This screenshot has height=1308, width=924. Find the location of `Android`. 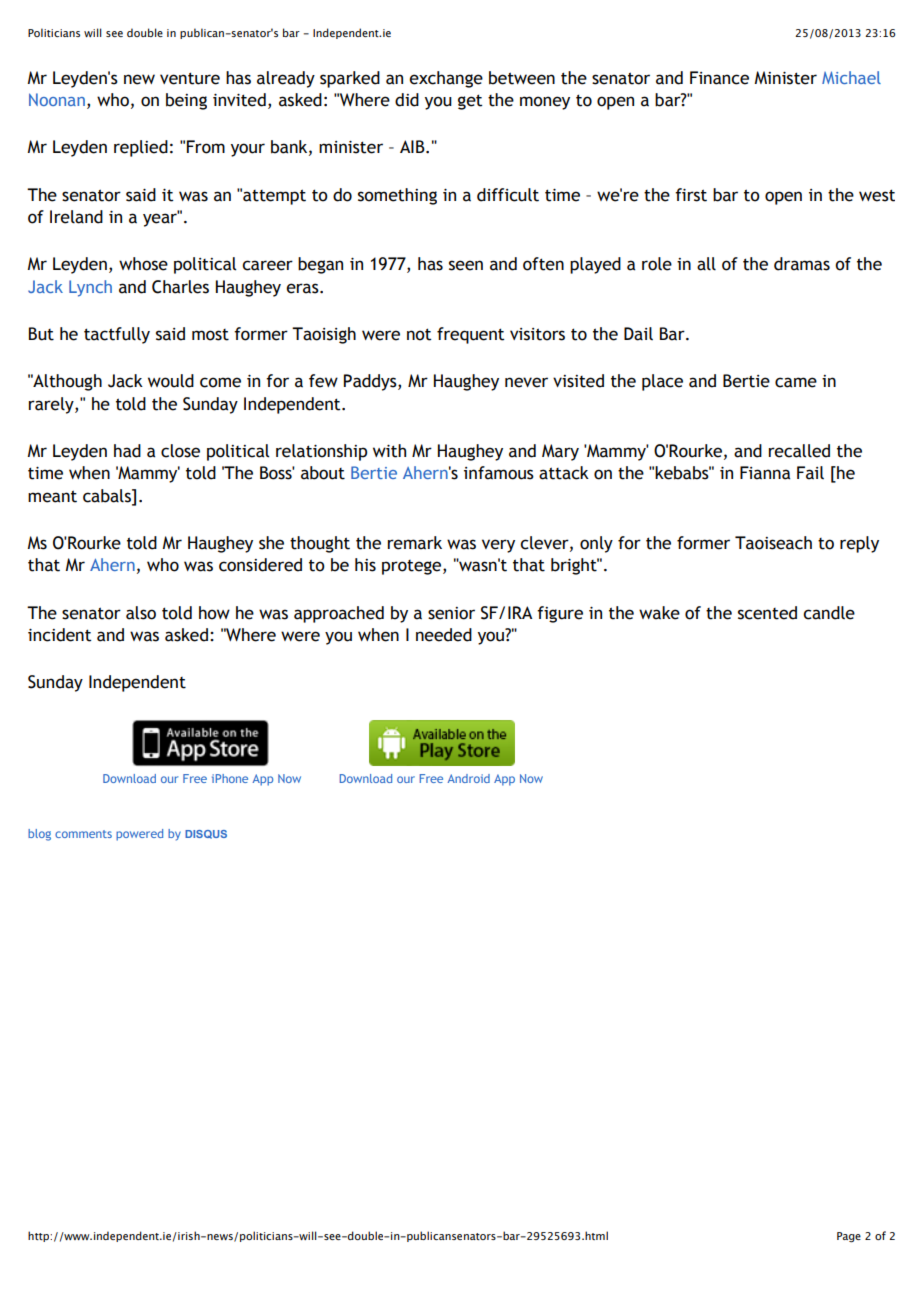

Android is located at coordinates (468, 778).
